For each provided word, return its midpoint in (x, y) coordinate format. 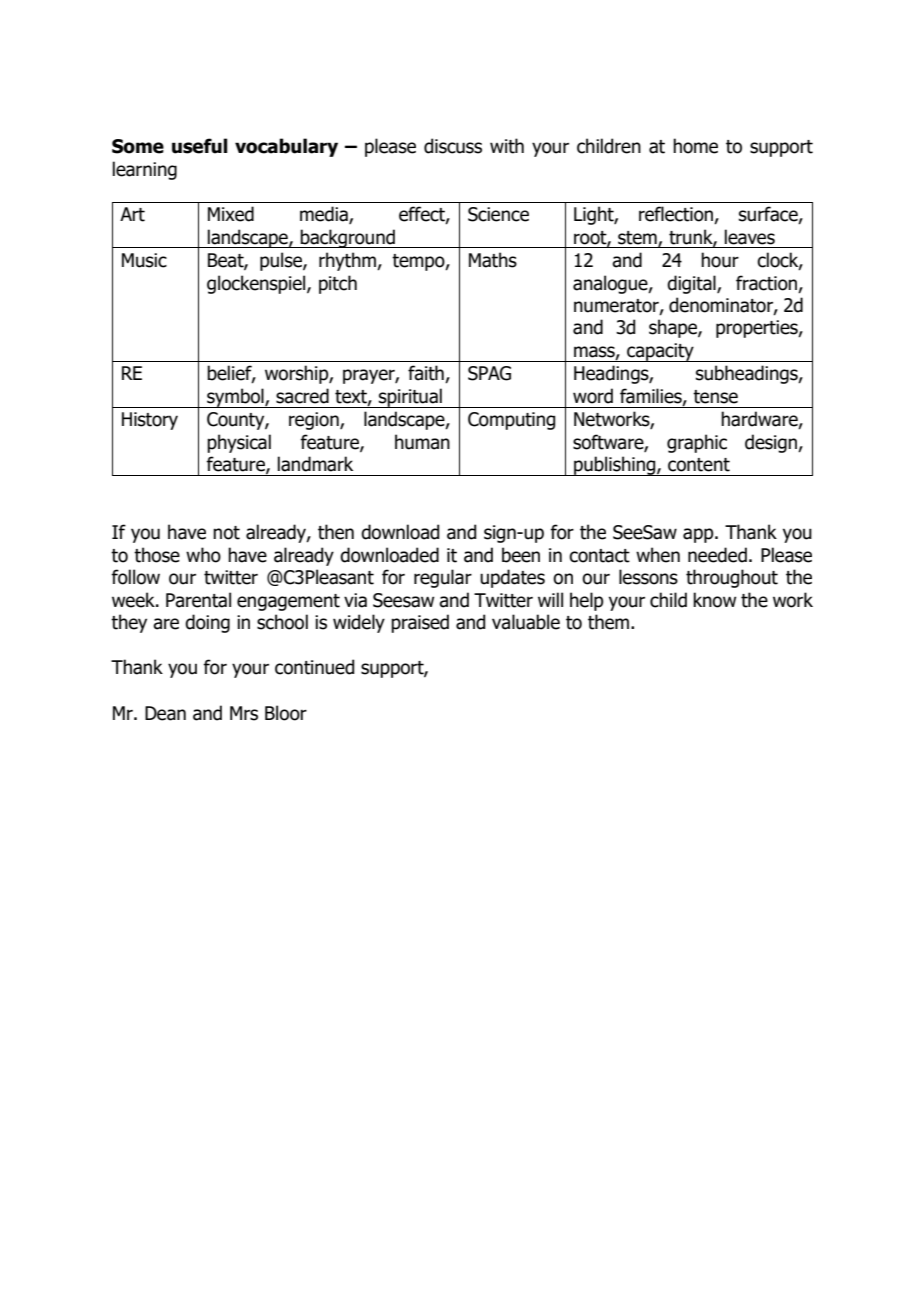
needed (717, 555)
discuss (453, 146)
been (521, 555)
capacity (660, 352)
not (226, 533)
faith (427, 374)
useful (200, 146)
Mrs (244, 713)
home (695, 146)
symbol (235, 398)
